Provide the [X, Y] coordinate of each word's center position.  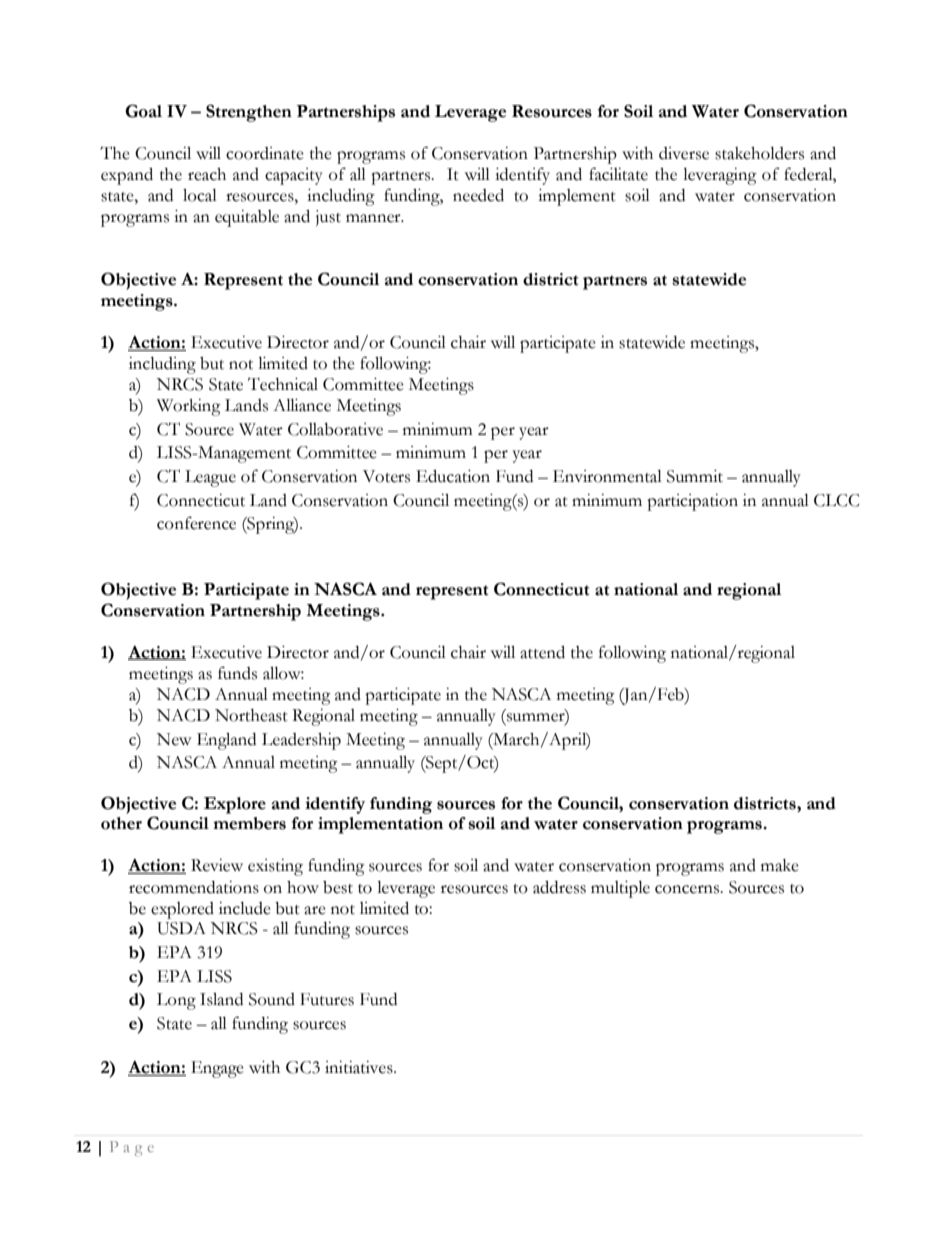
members [249, 823]
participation [692, 502]
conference [196, 523]
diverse [684, 153]
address [559, 887]
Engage [217, 1069]
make [780, 865]
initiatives [360, 1067]
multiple [620, 889]
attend [542, 652]
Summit [695, 476]
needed [478, 195]
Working [189, 407]
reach [207, 174]
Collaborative [335, 429]
